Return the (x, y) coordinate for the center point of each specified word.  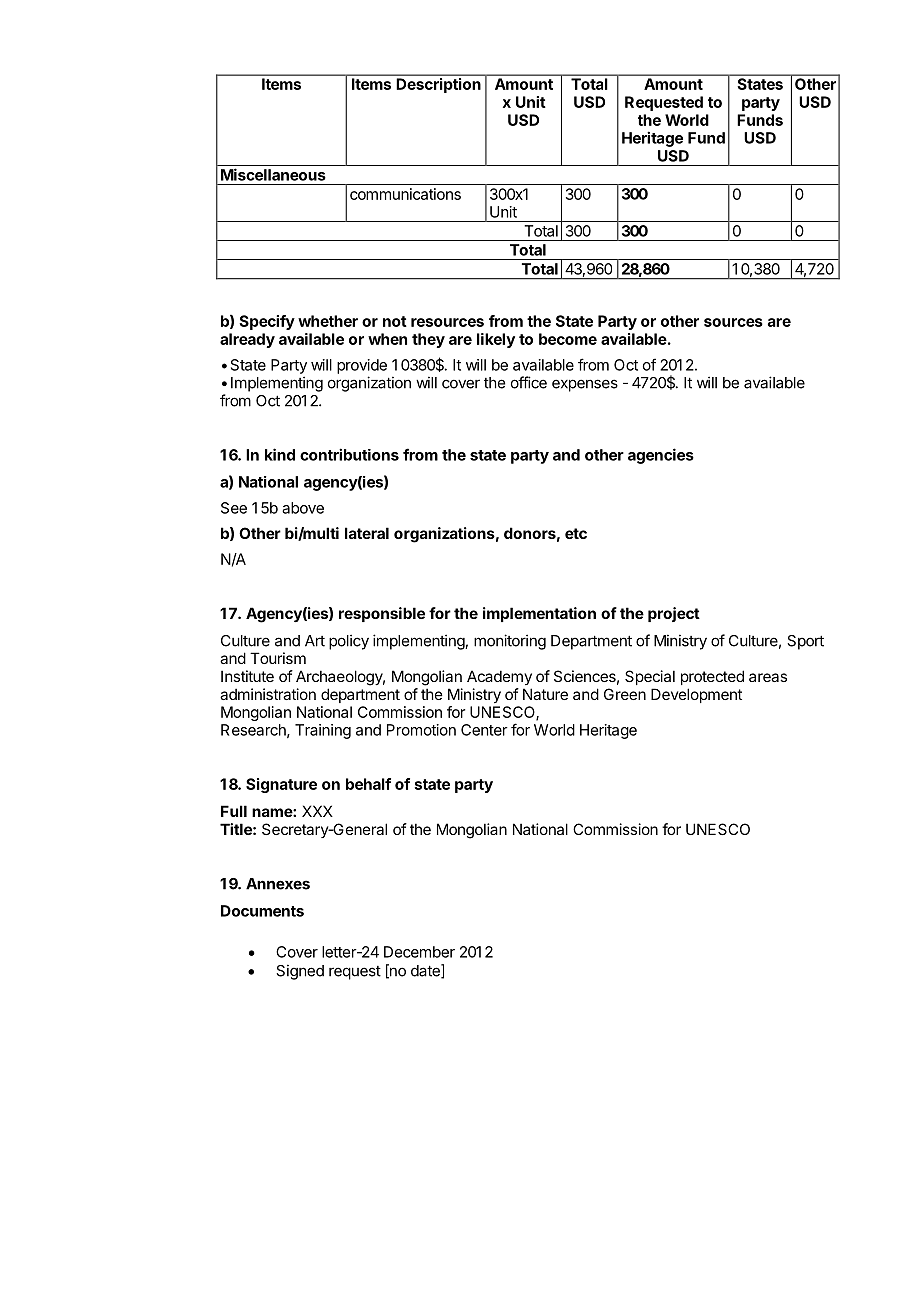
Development (696, 695)
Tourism (278, 658)
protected (712, 677)
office (529, 382)
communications (405, 194)
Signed (300, 972)
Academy (499, 677)
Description (439, 85)
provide (362, 366)
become (568, 339)
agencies (661, 456)
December (419, 952)
